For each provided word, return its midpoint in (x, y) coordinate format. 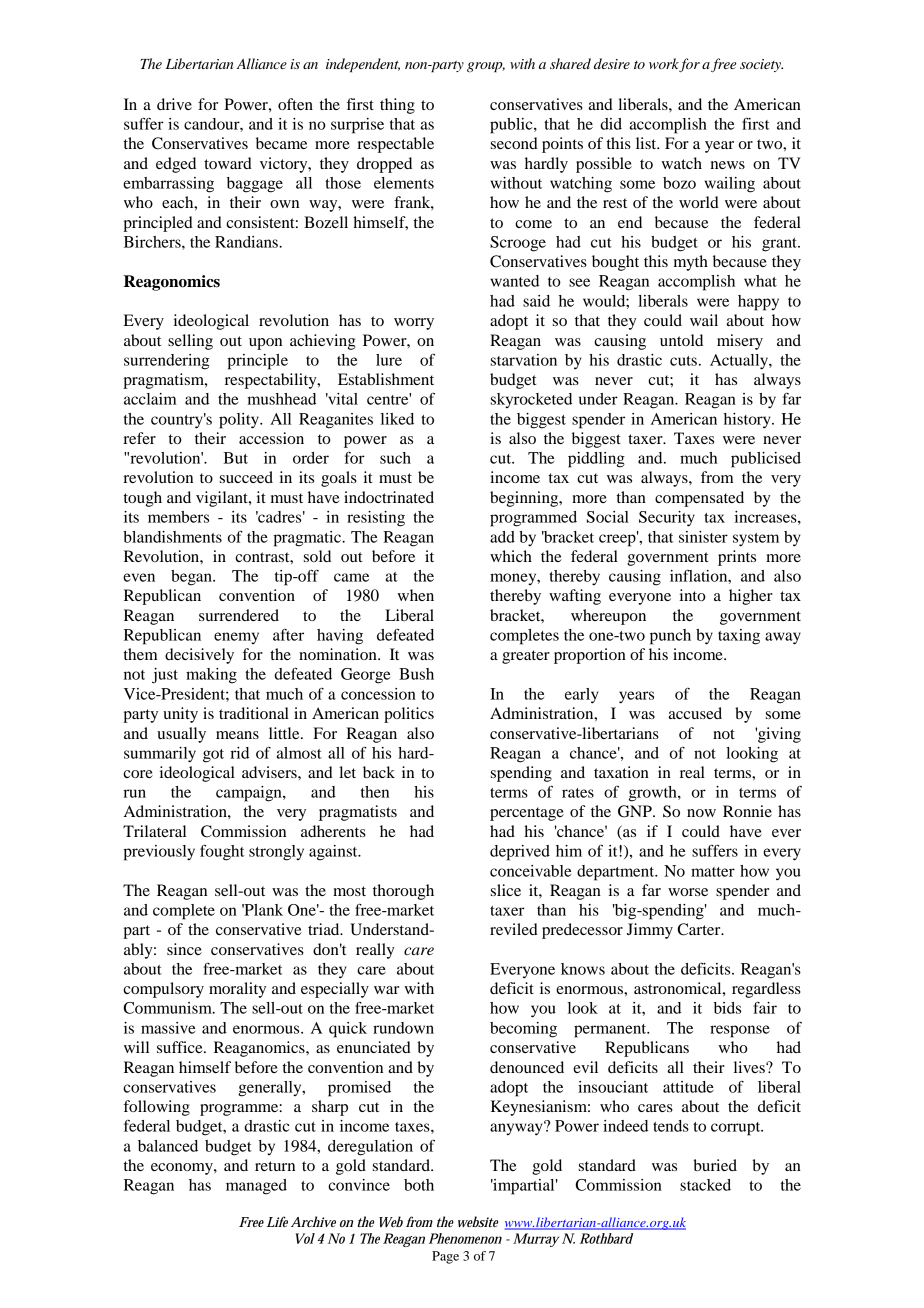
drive (174, 104)
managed (256, 1187)
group (486, 67)
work (664, 65)
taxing (739, 637)
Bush (416, 674)
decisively (199, 656)
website (478, 1221)
